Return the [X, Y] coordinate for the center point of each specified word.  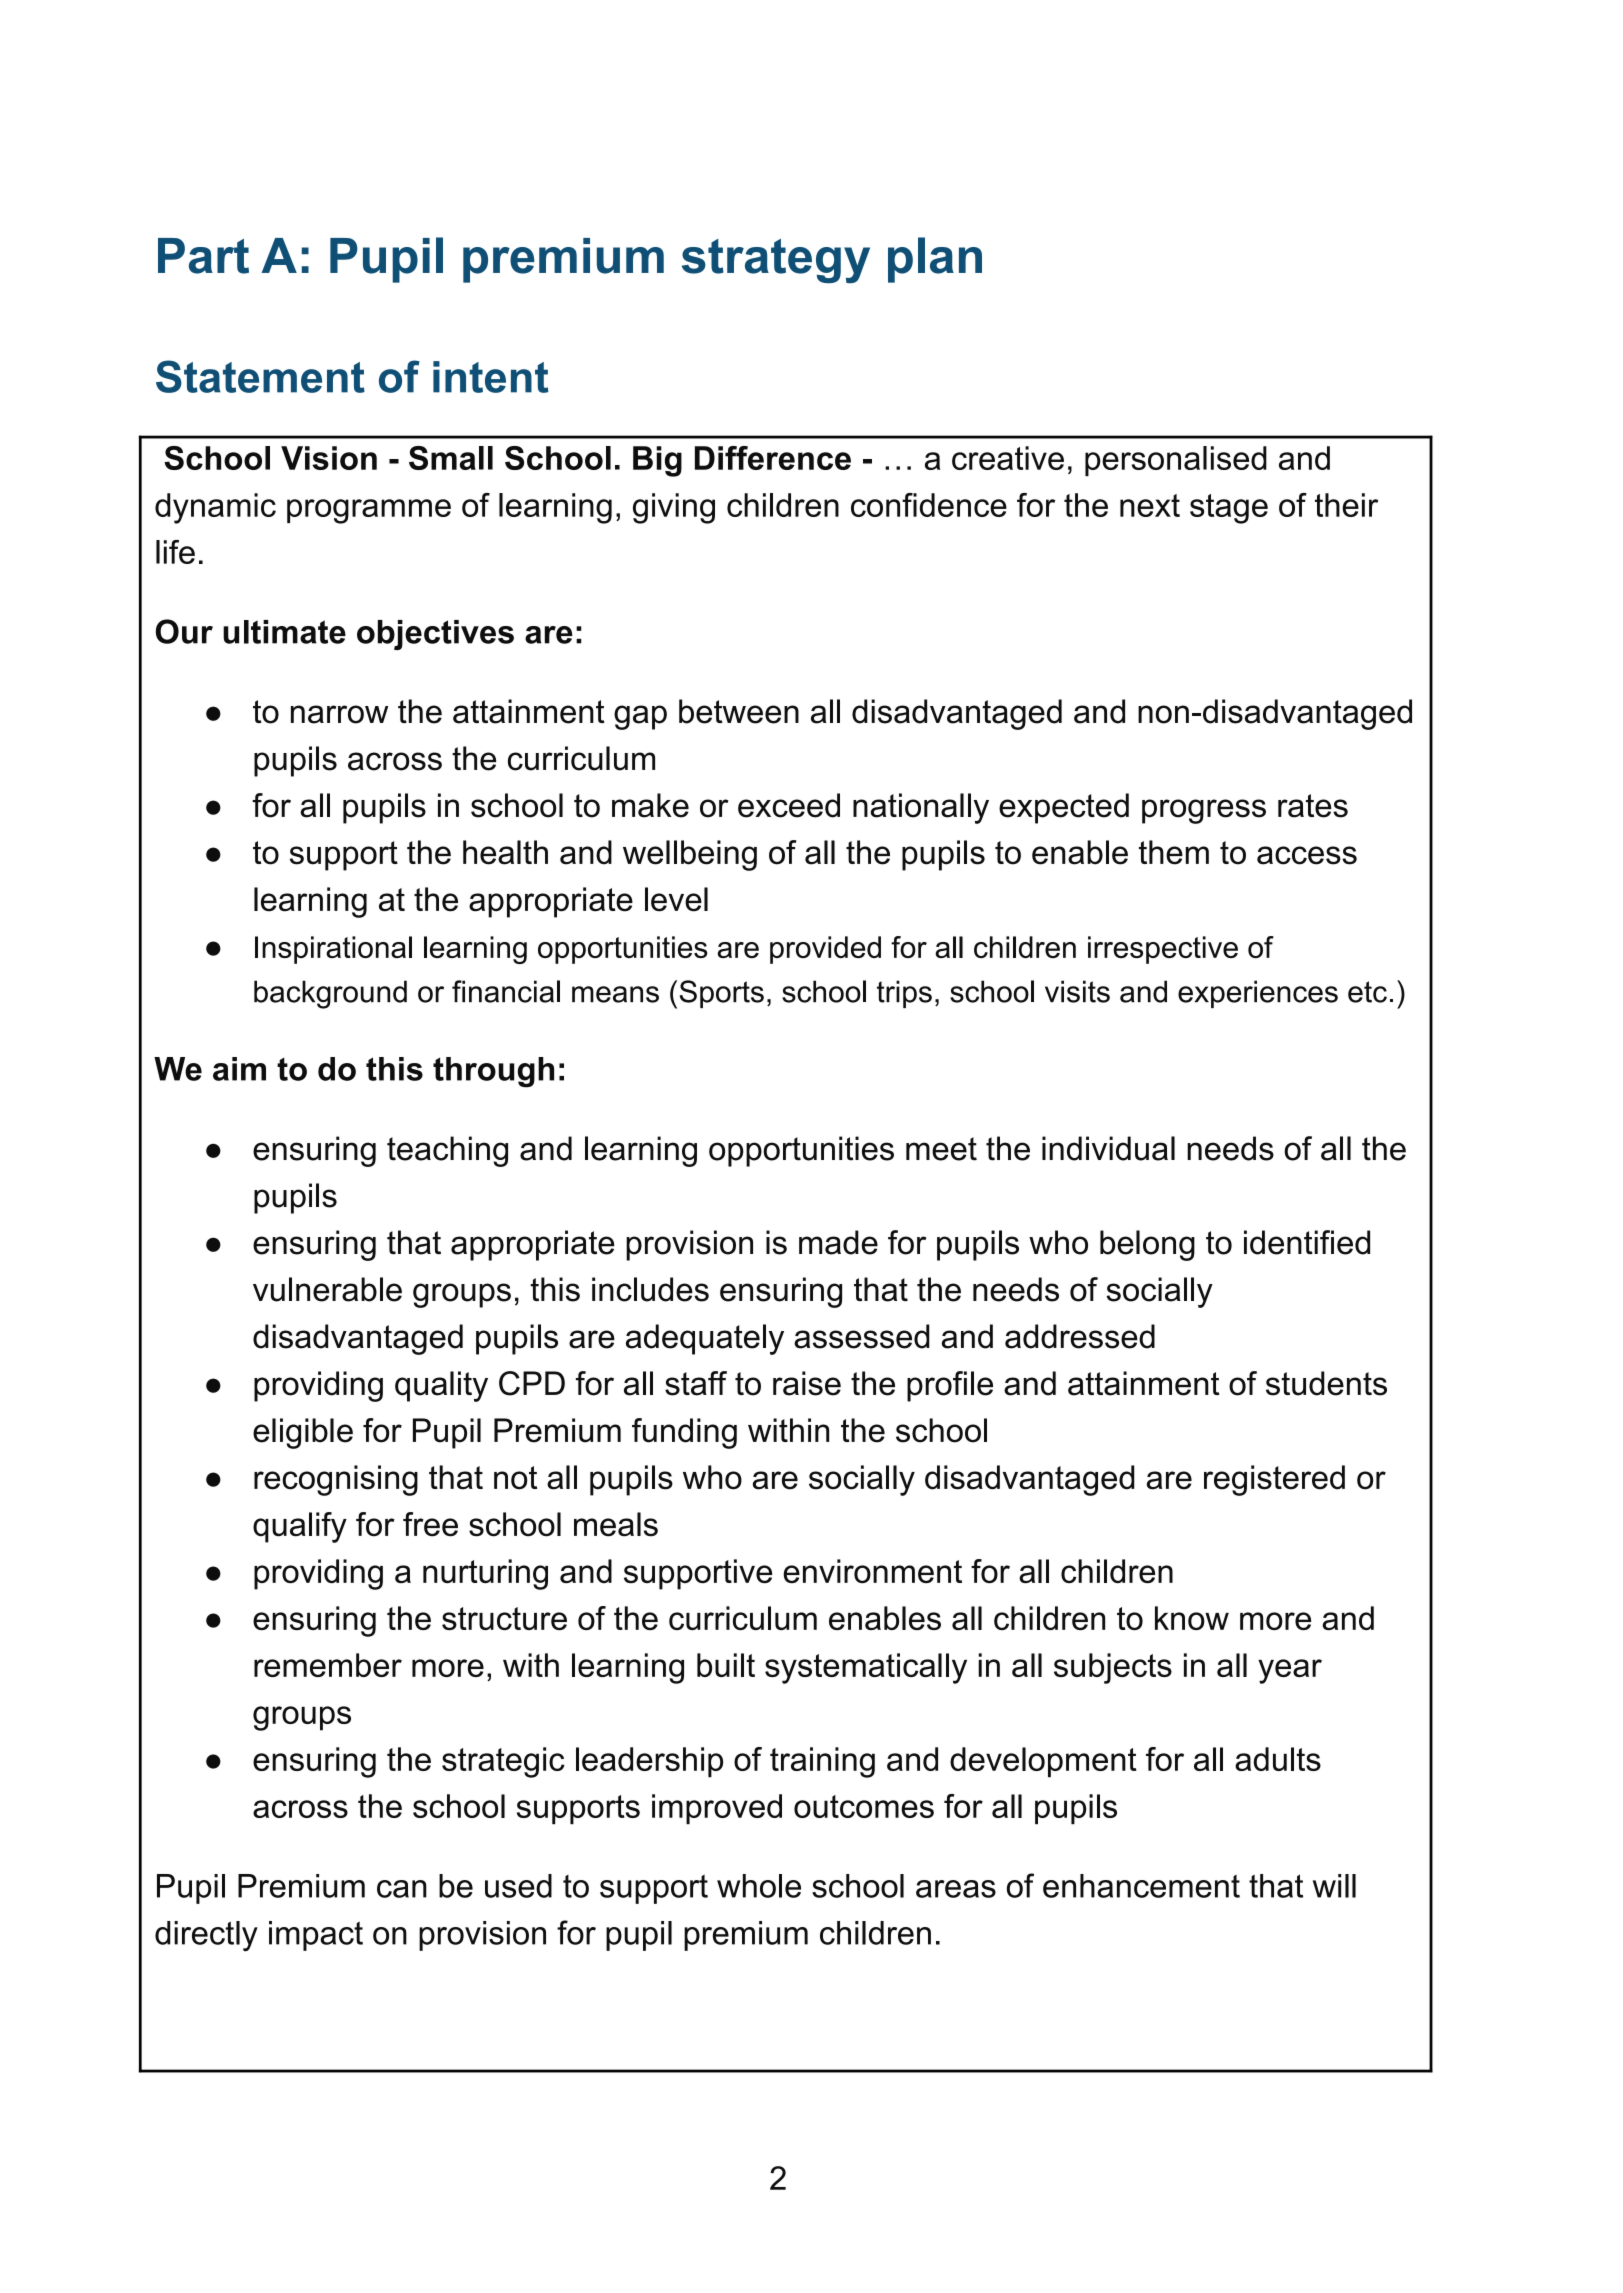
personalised [1176, 461]
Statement [260, 376]
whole [759, 1886]
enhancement [1141, 1886]
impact [316, 1936]
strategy [776, 261]
